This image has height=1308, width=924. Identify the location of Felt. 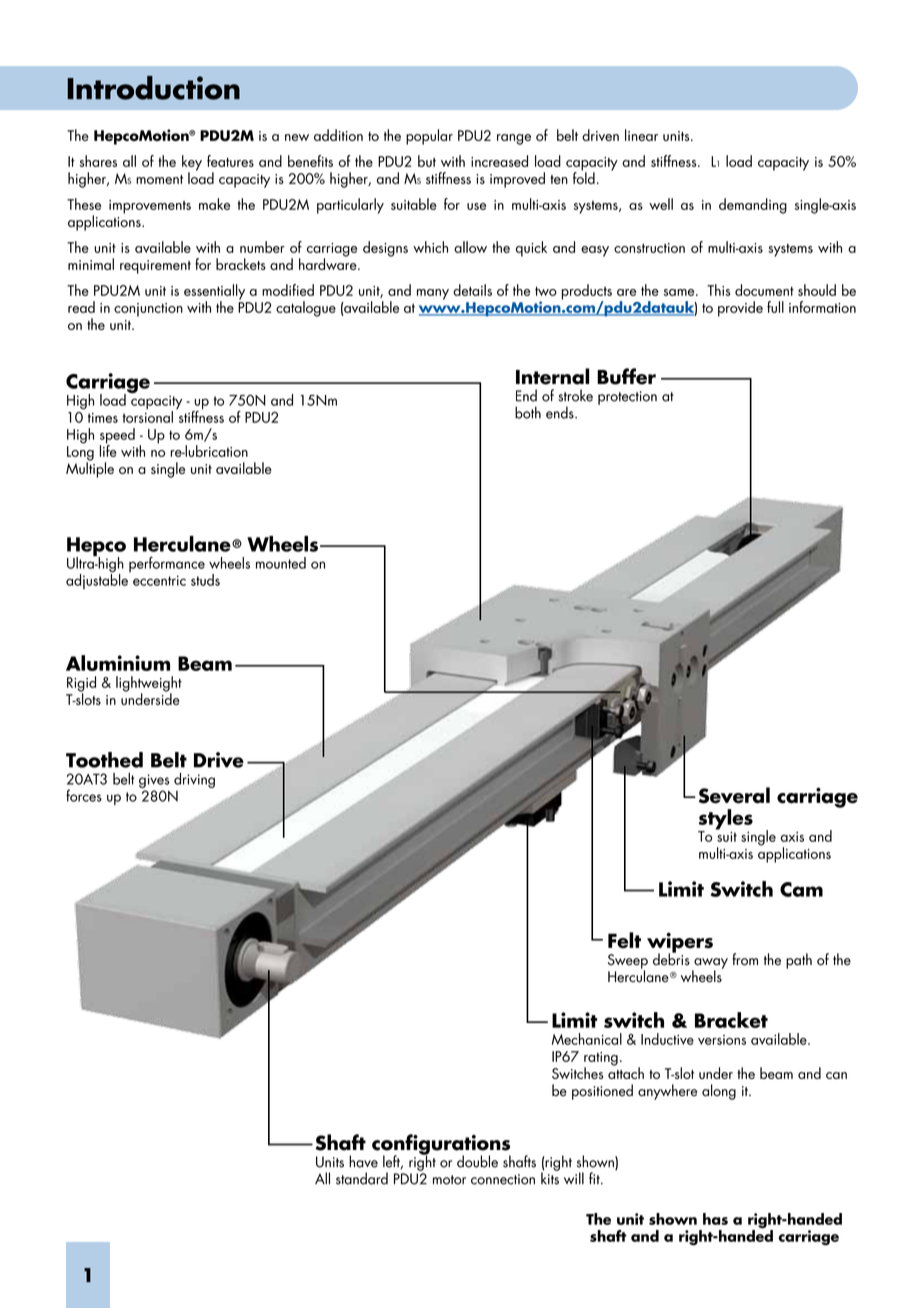
(624, 940).
